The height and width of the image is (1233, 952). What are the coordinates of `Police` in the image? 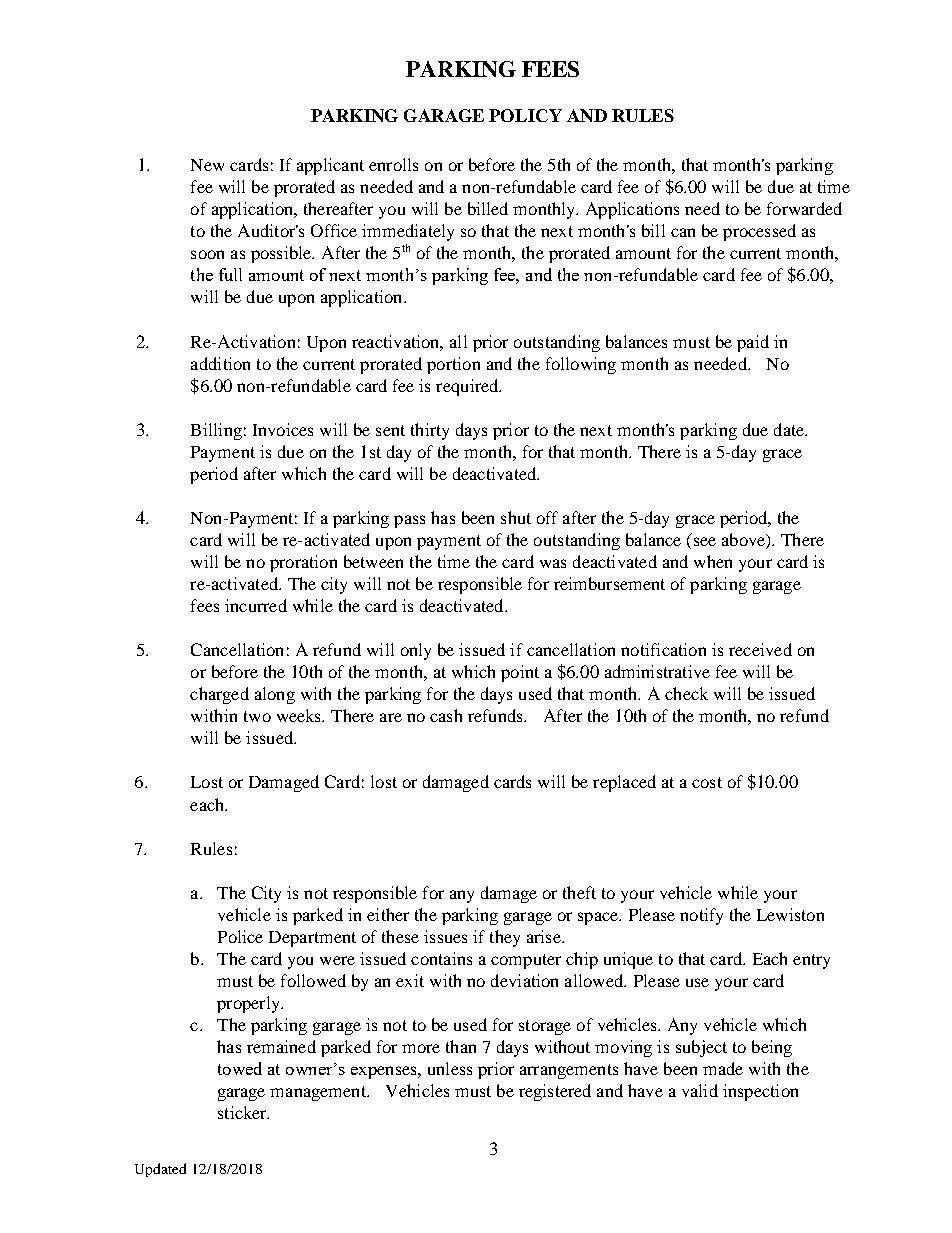 It's located at (240, 936).
